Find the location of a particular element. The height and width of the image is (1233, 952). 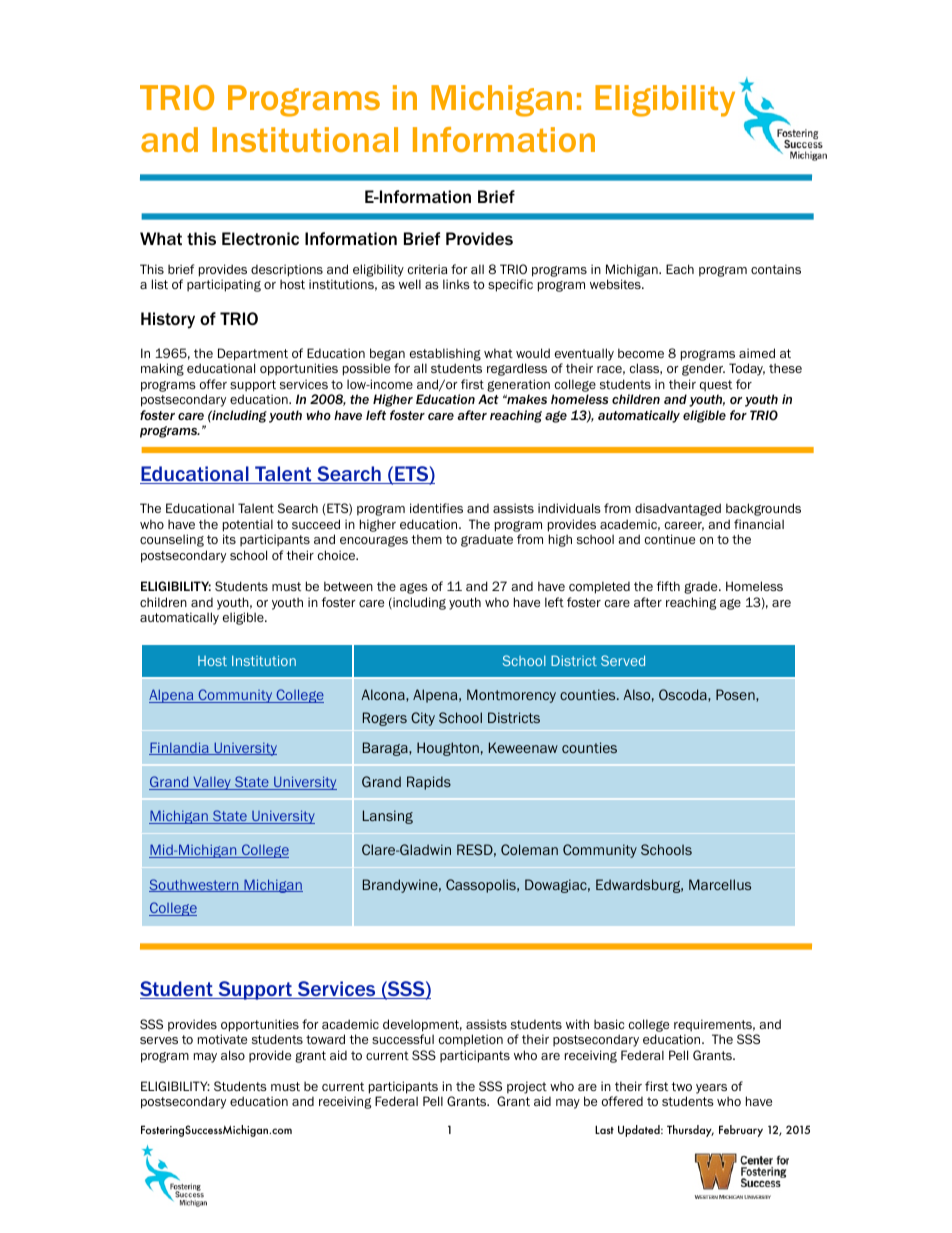

project is located at coordinates (527, 1087).
